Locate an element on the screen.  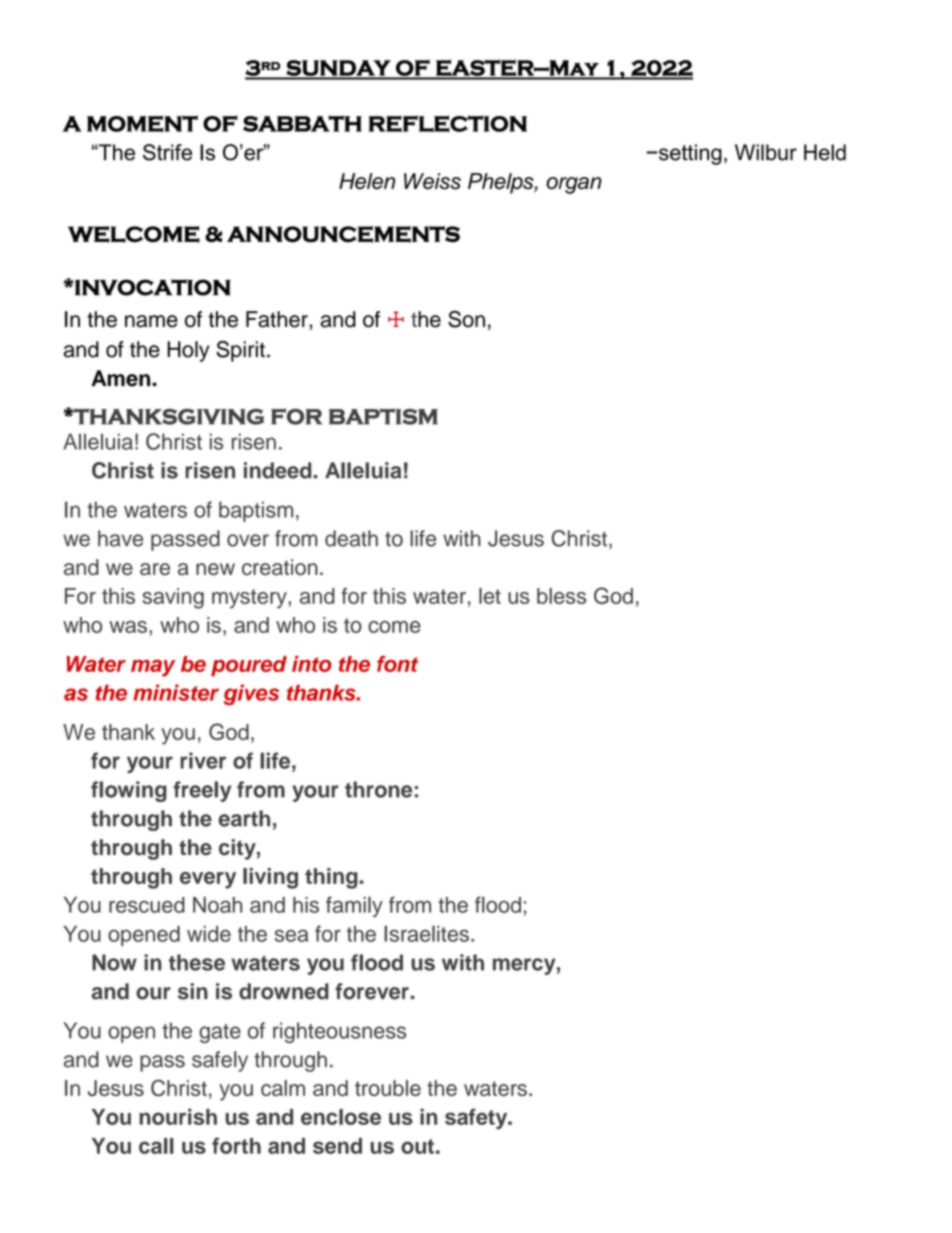
death is located at coordinates (351, 538).
